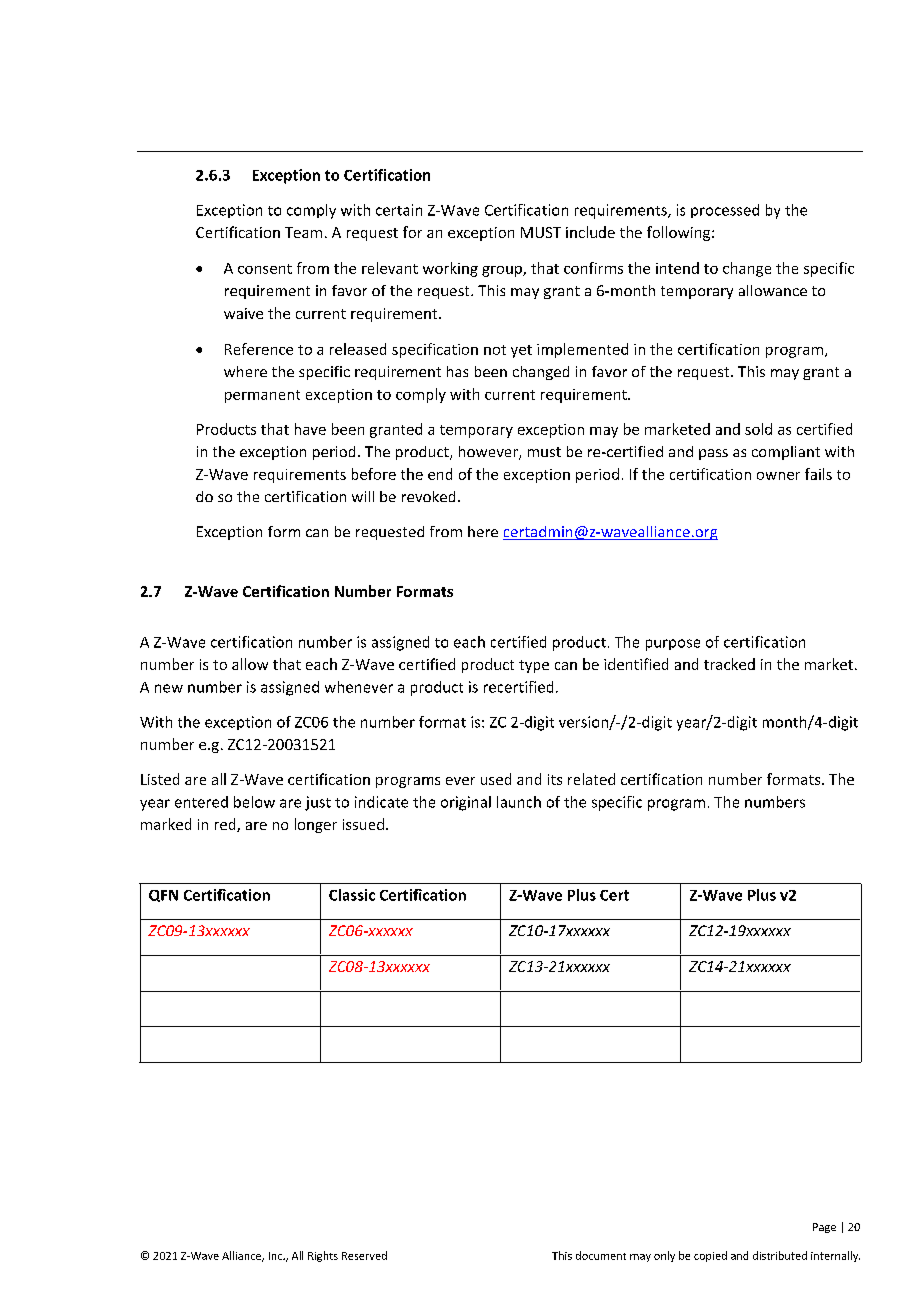  Describe the element at coordinates (310, 429) in the screenshot. I see `have` at that location.
